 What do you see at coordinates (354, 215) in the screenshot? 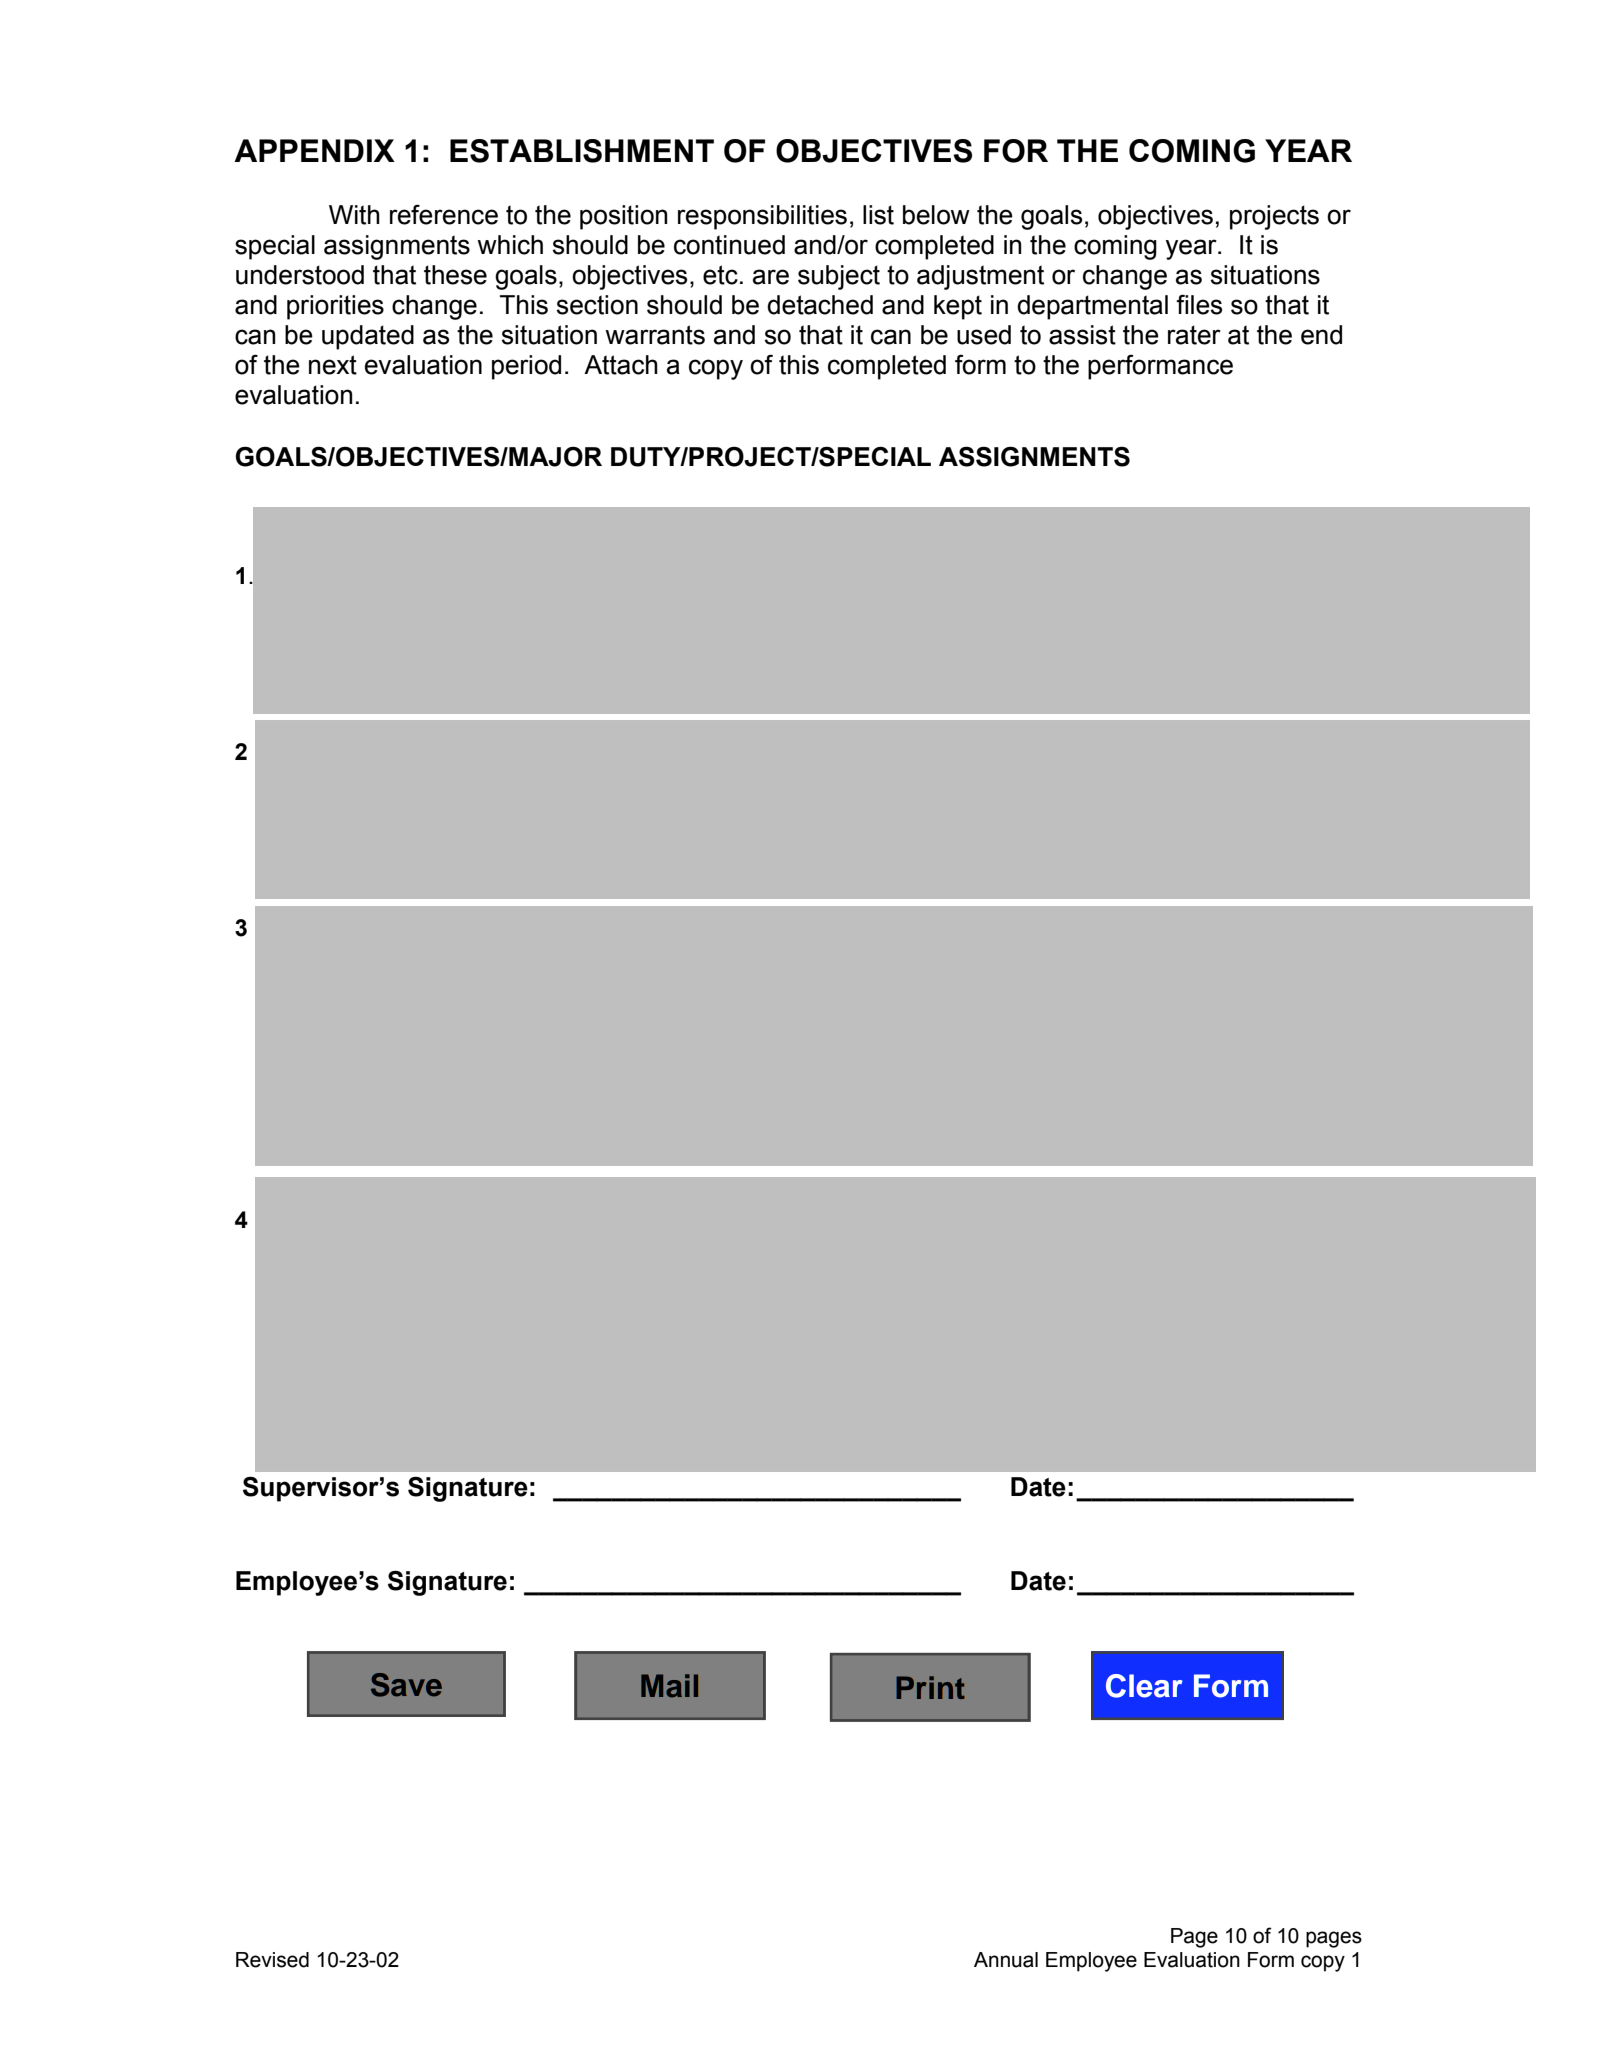
I see `With` at bounding box center [354, 215].
